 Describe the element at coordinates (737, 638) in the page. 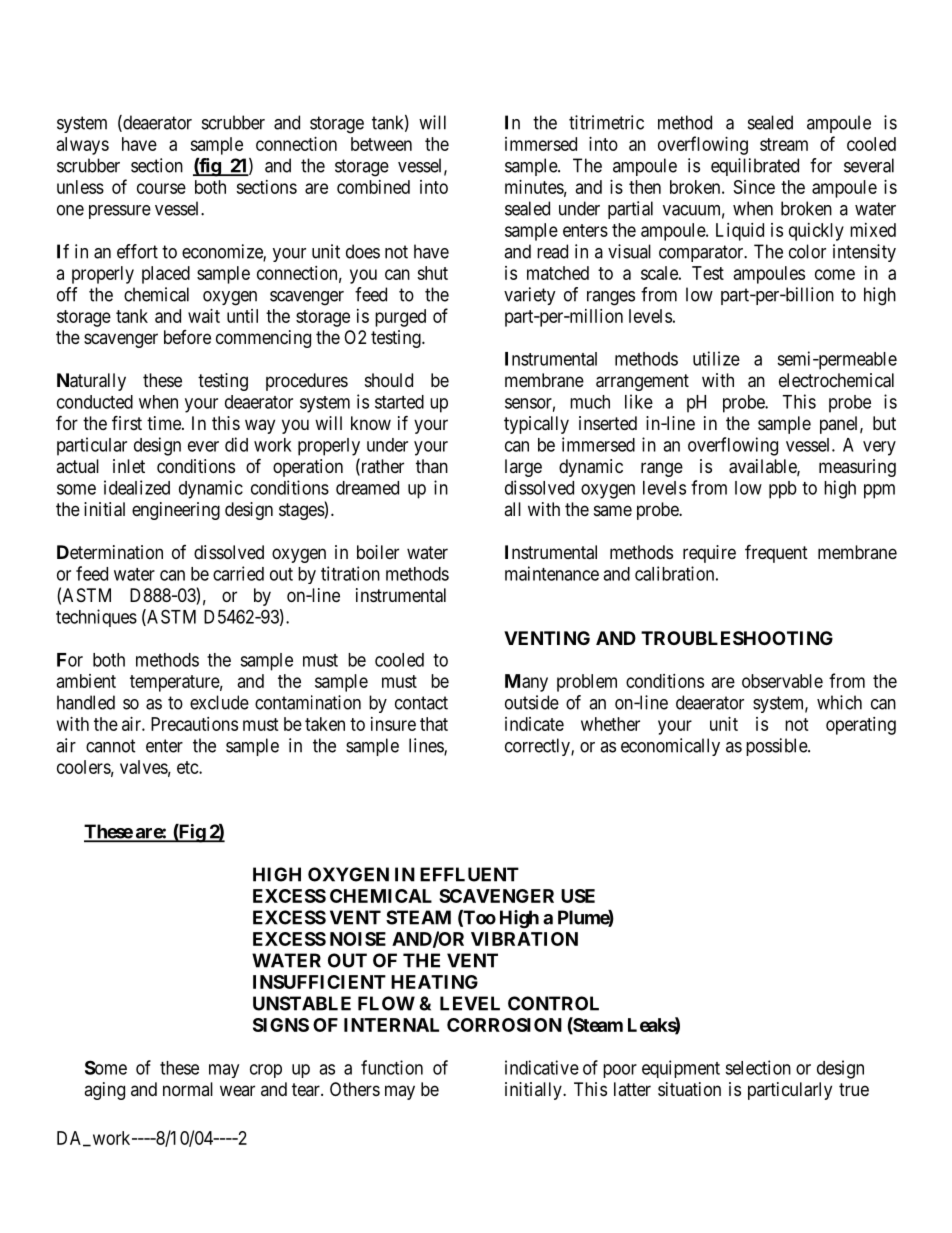

I see `TROUBLESHOOTING` at that location.
